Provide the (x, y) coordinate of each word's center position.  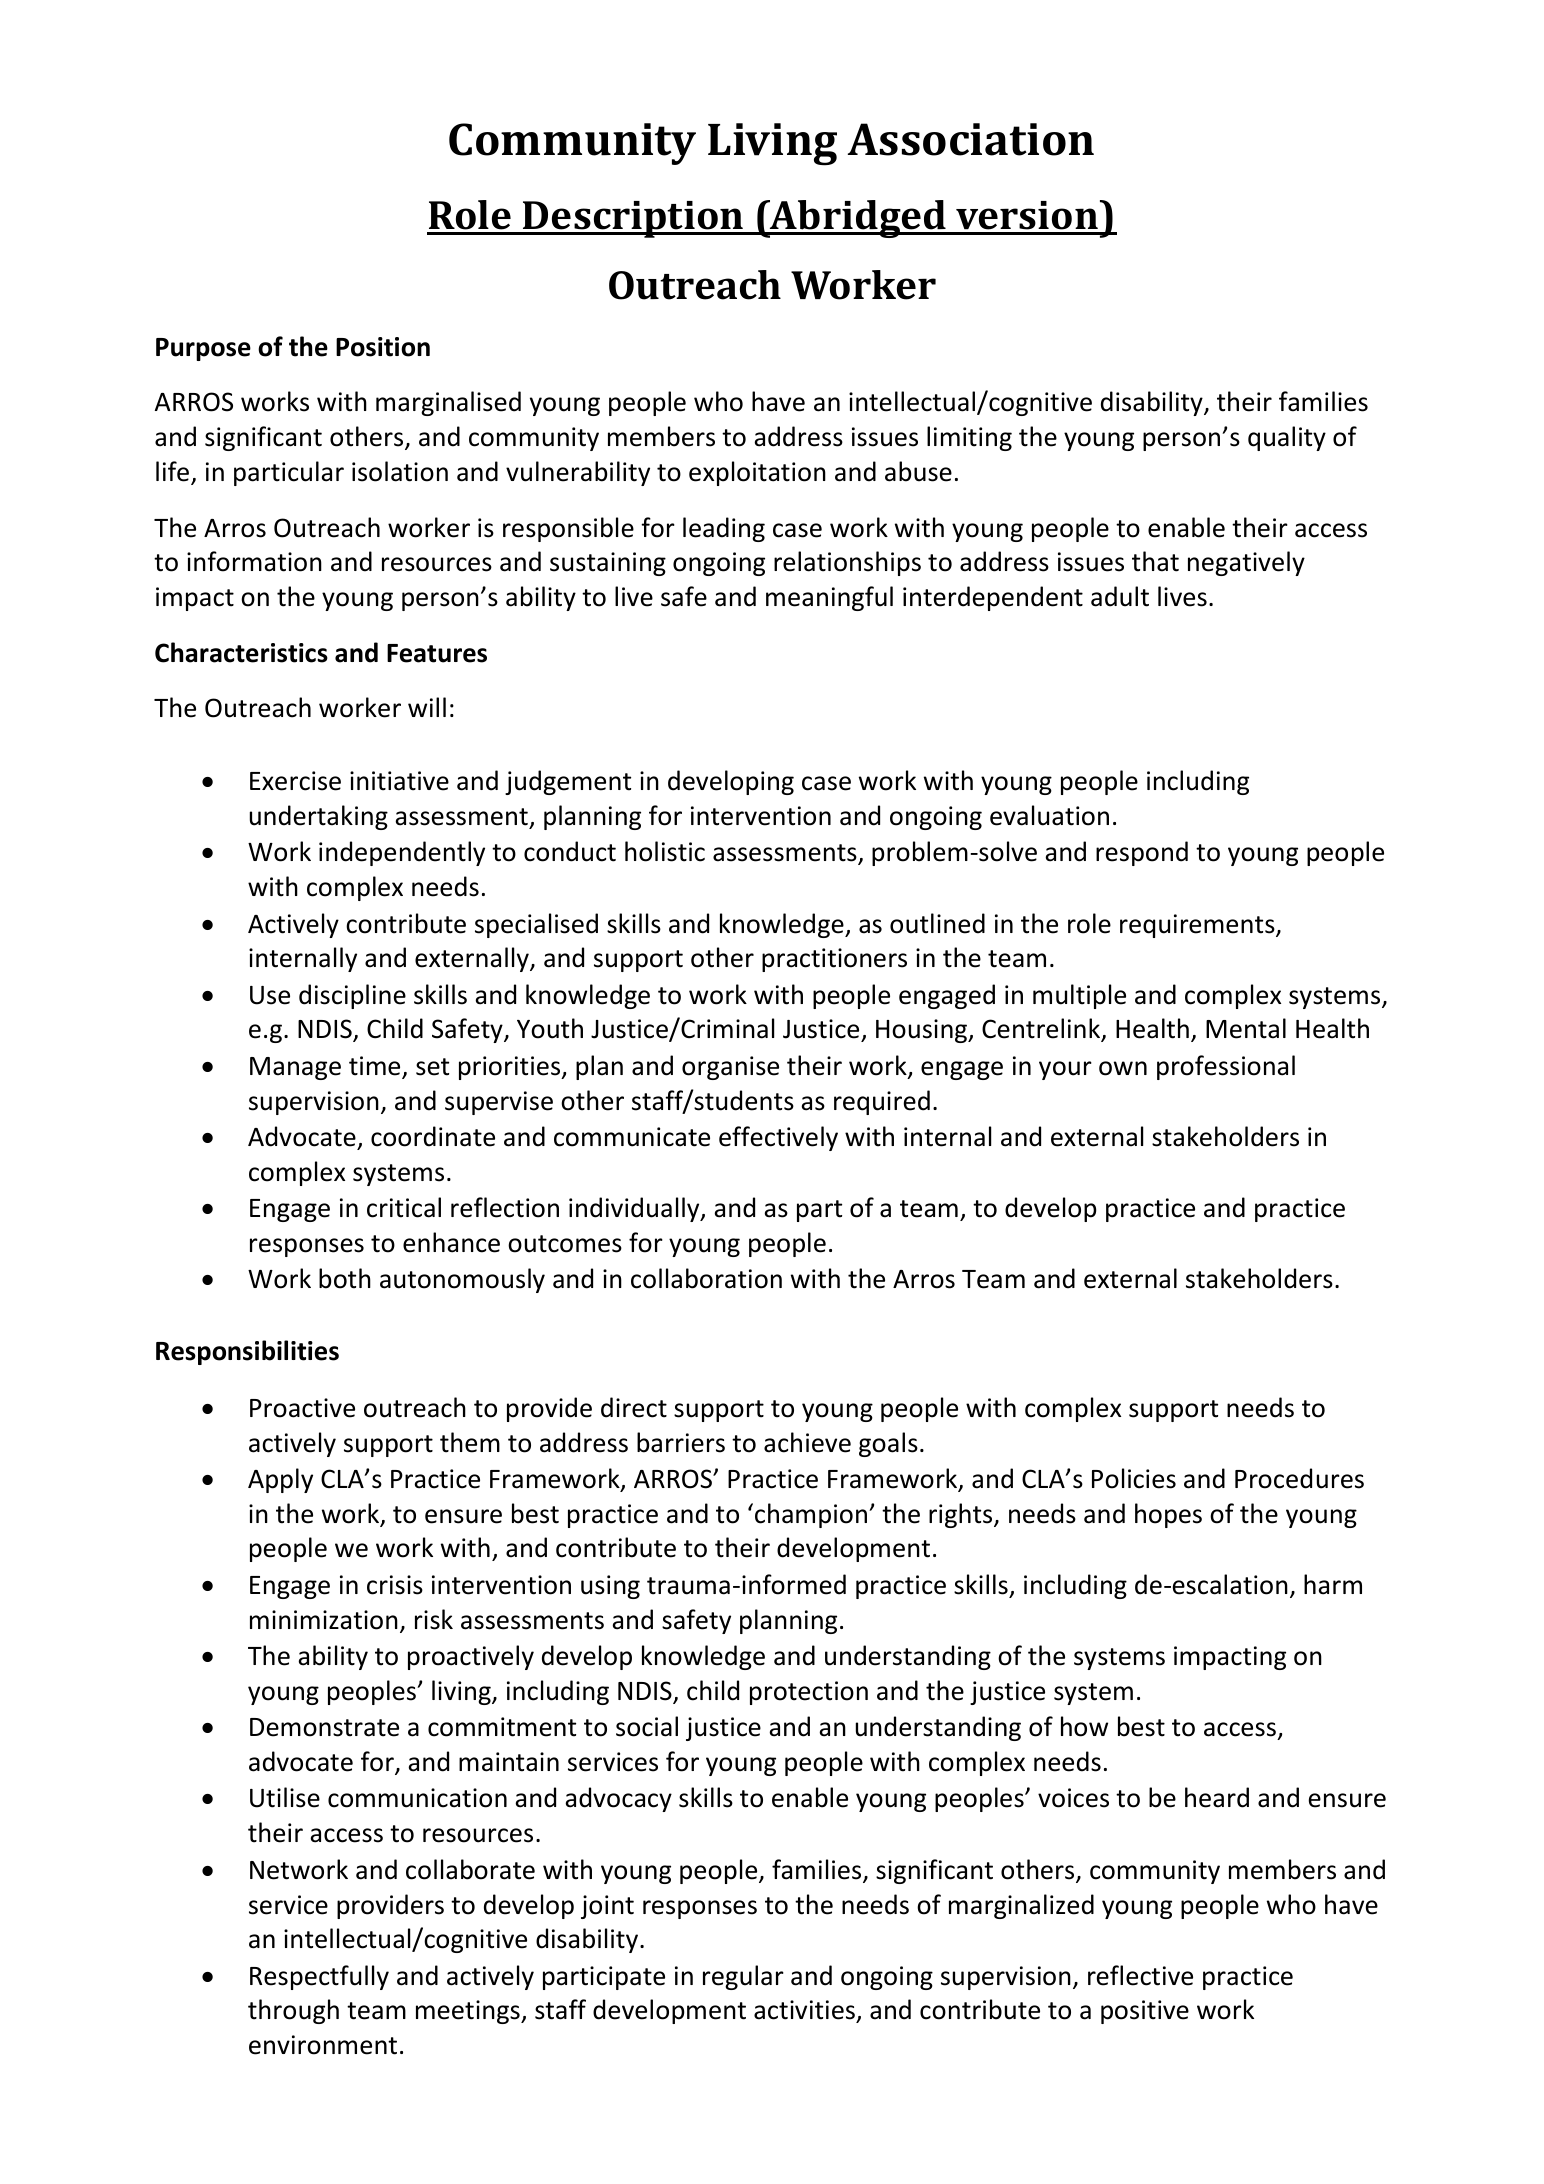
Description (633, 219)
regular (743, 1977)
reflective (1140, 1975)
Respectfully (319, 1977)
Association (971, 139)
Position (383, 347)
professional (1226, 1067)
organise (730, 1068)
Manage (295, 1068)
